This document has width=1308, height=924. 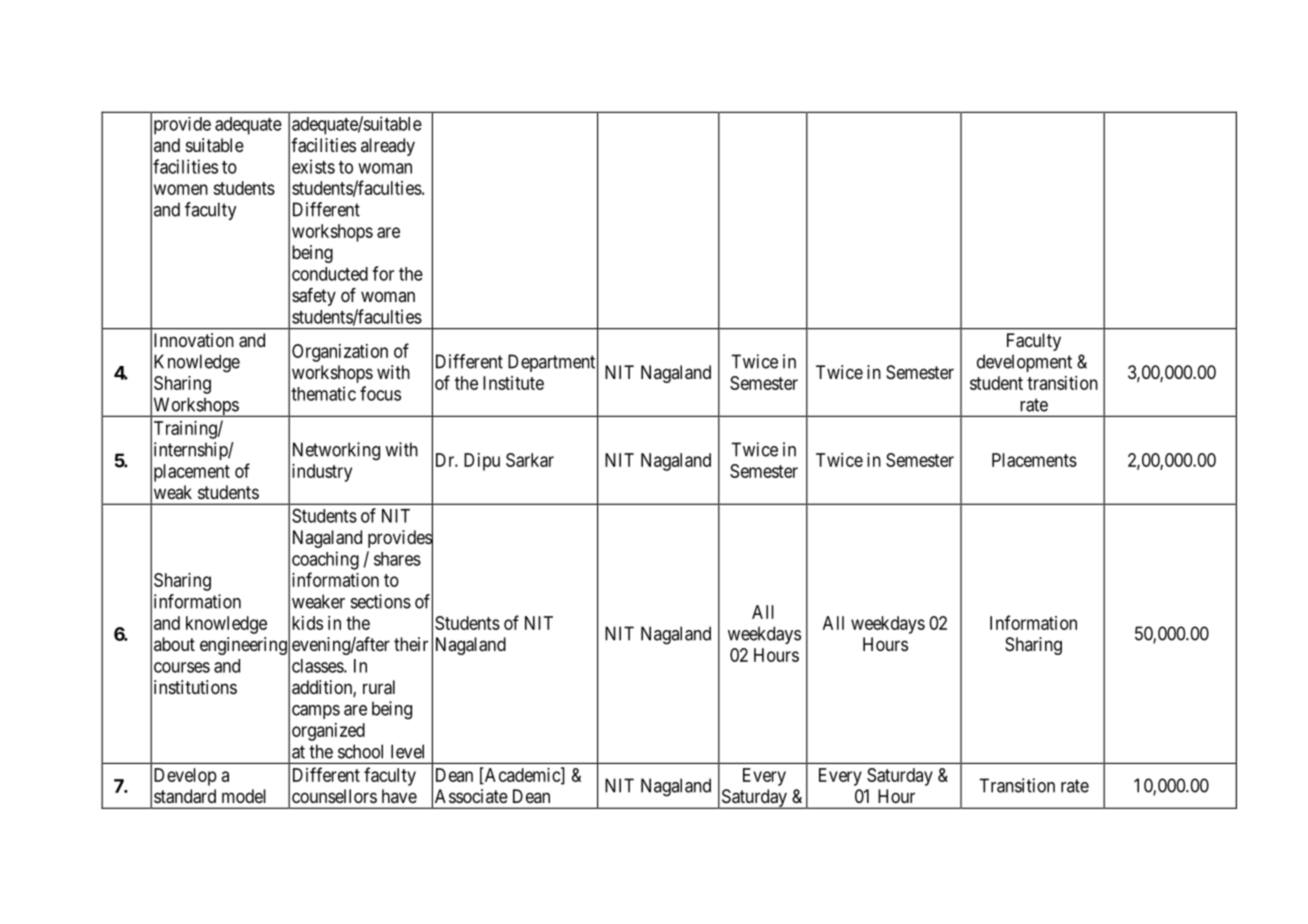 I want to click on about, so click(x=174, y=644).
